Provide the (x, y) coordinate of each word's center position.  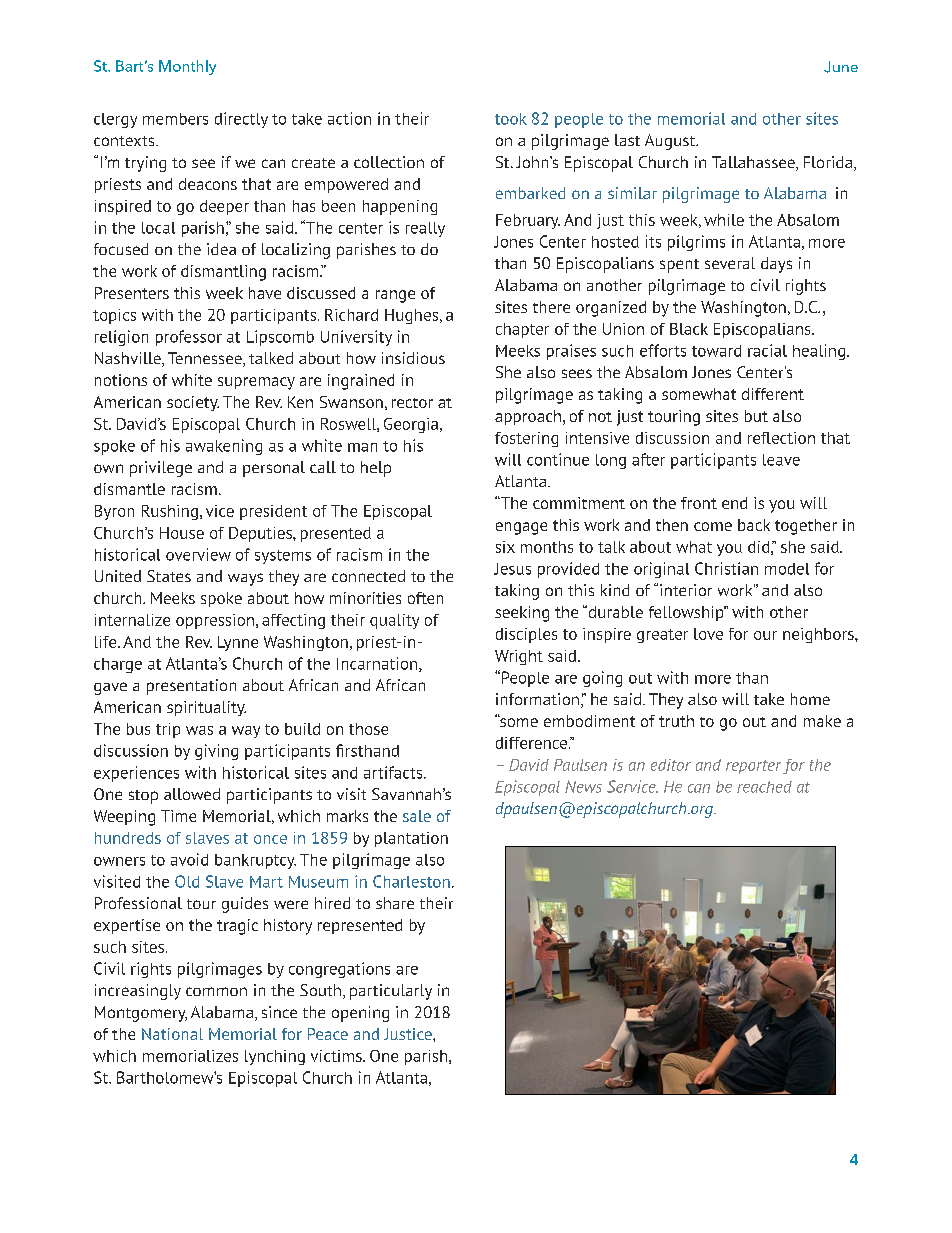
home (810, 699)
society (193, 403)
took (511, 119)
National (172, 1034)
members (175, 119)
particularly (391, 992)
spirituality (206, 708)
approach (529, 417)
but (756, 416)
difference (531, 743)
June (841, 67)
